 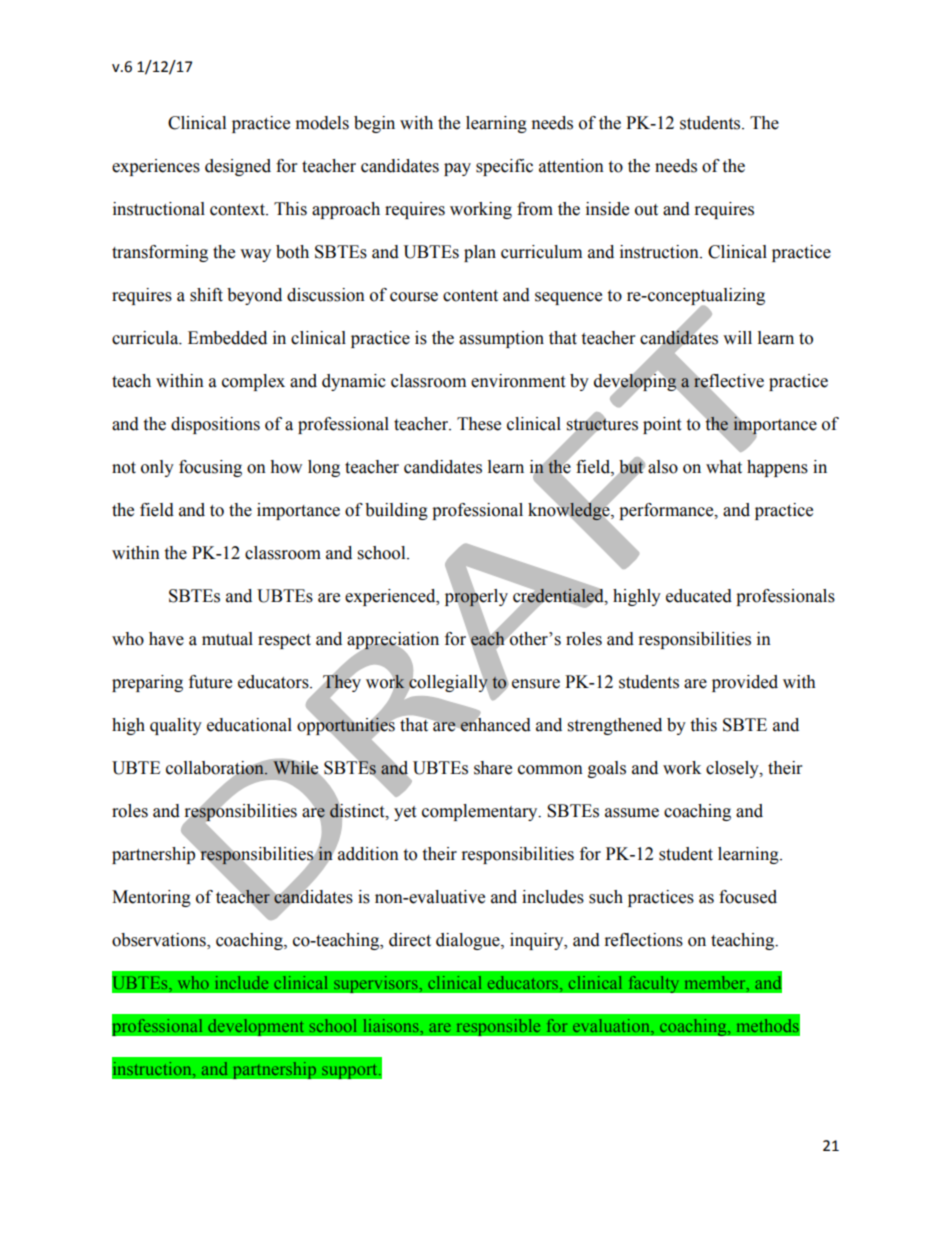 What do you see at coordinates (479, 424) in the screenshot?
I see `These` at bounding box center [479, 424].
